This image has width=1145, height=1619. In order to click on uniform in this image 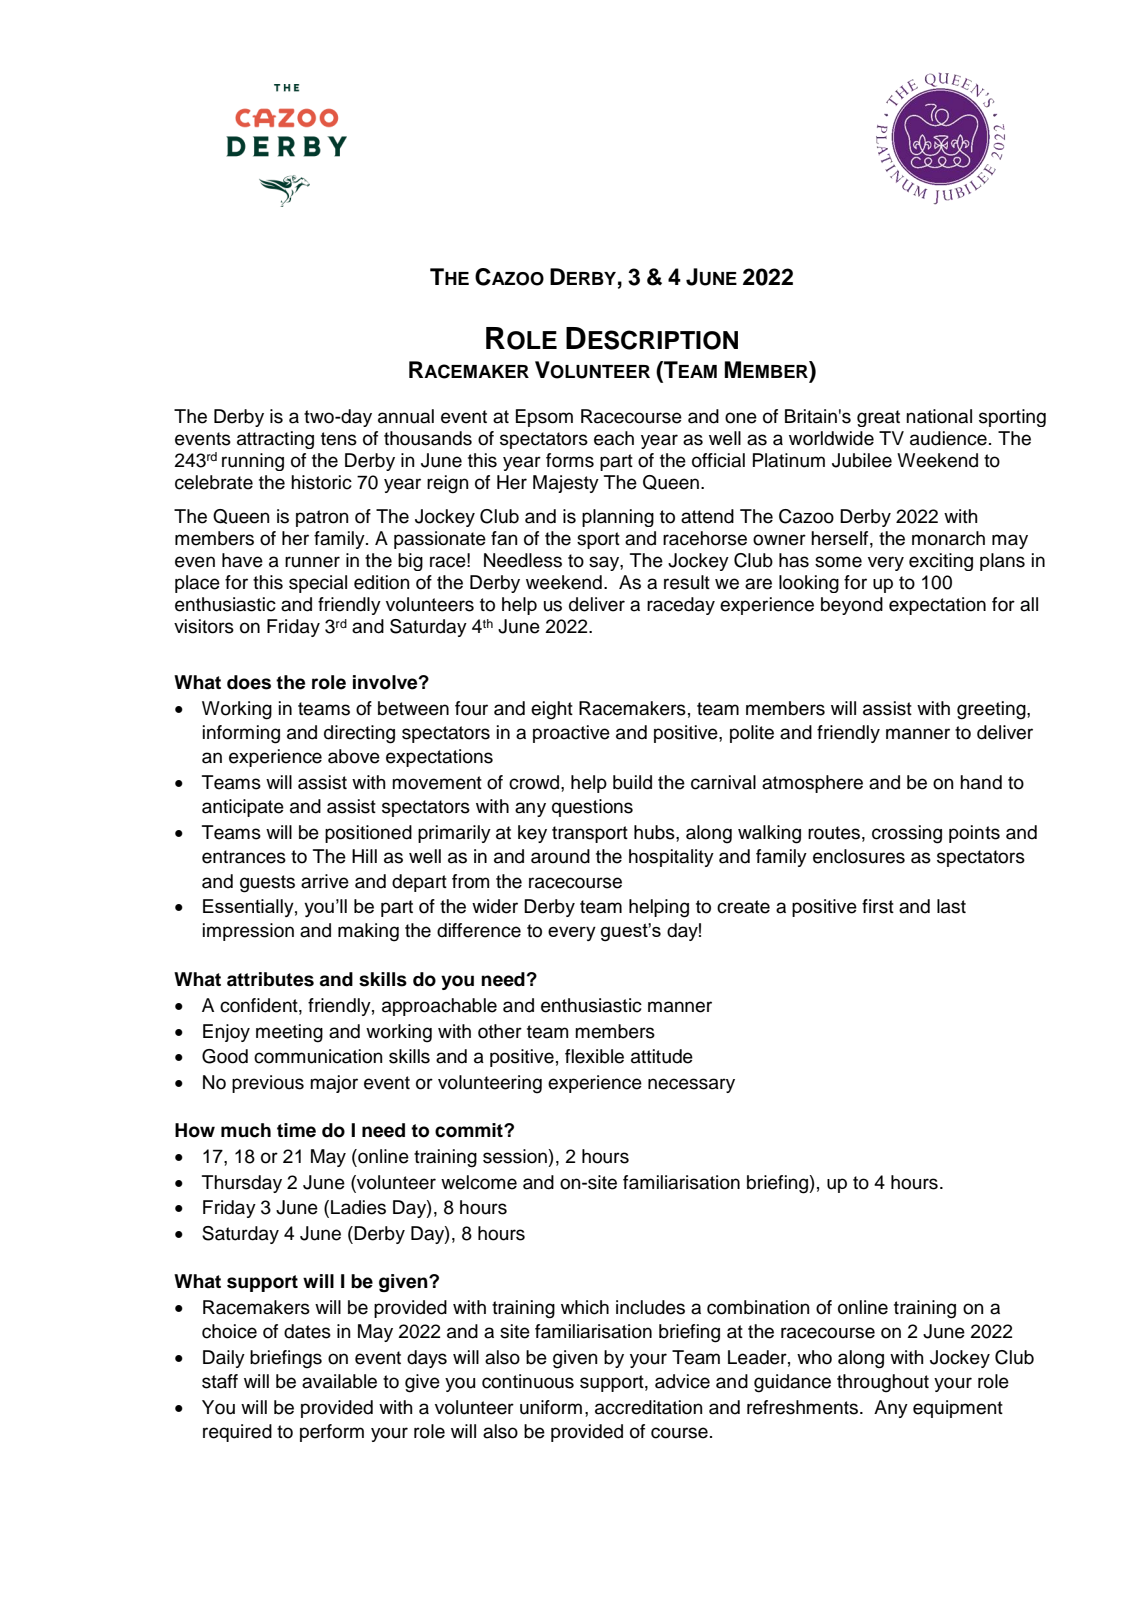, I will do `click(551, 1407)`.
